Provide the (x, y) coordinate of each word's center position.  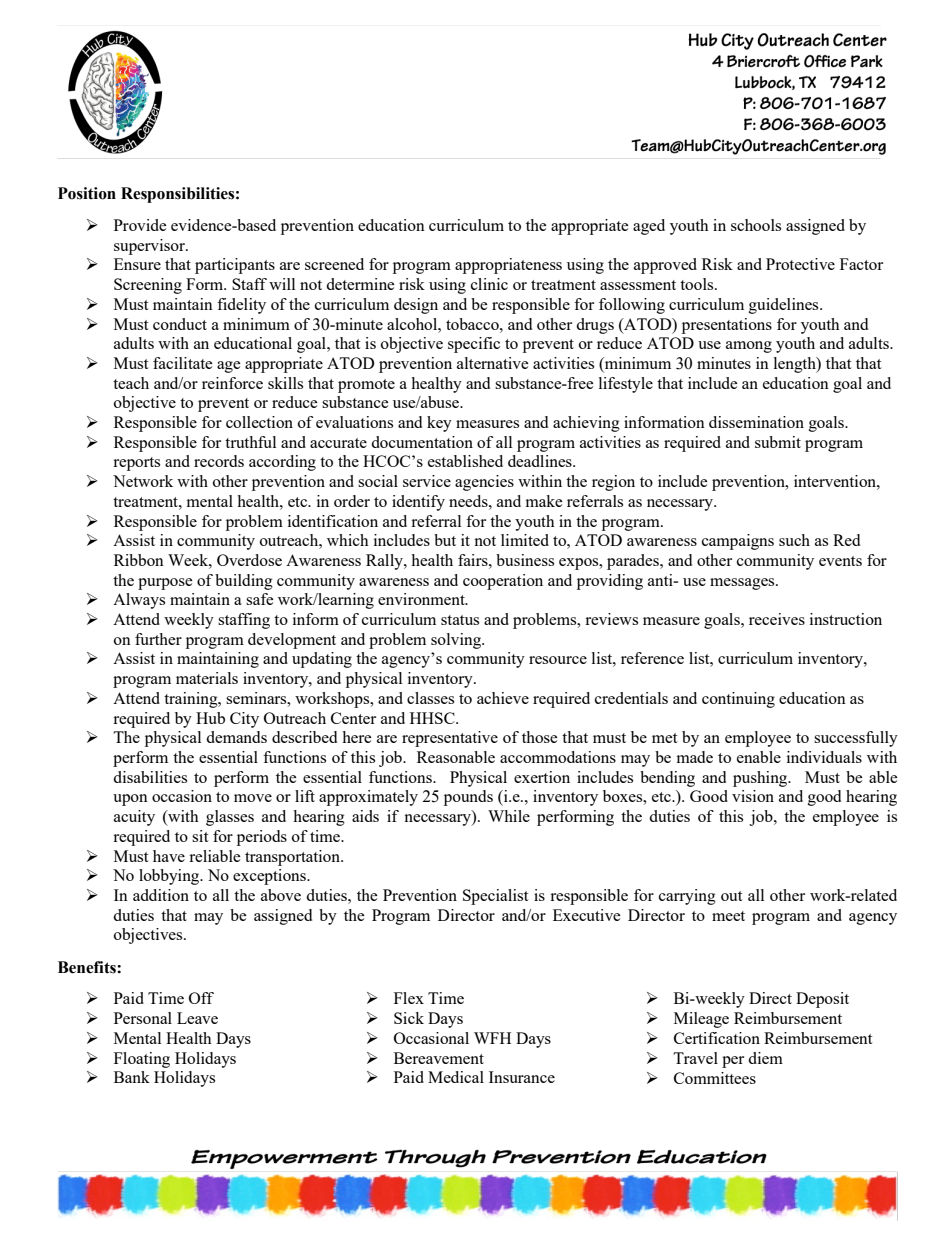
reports (136, 464)
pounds (468, 798)
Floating (142, 1060)
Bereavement (439, 1058)
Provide (140, 225)
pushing (761, 779)
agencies (484, 483)
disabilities (150, 777)
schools (756, 225)
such (794, 540)
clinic (489, 284)
